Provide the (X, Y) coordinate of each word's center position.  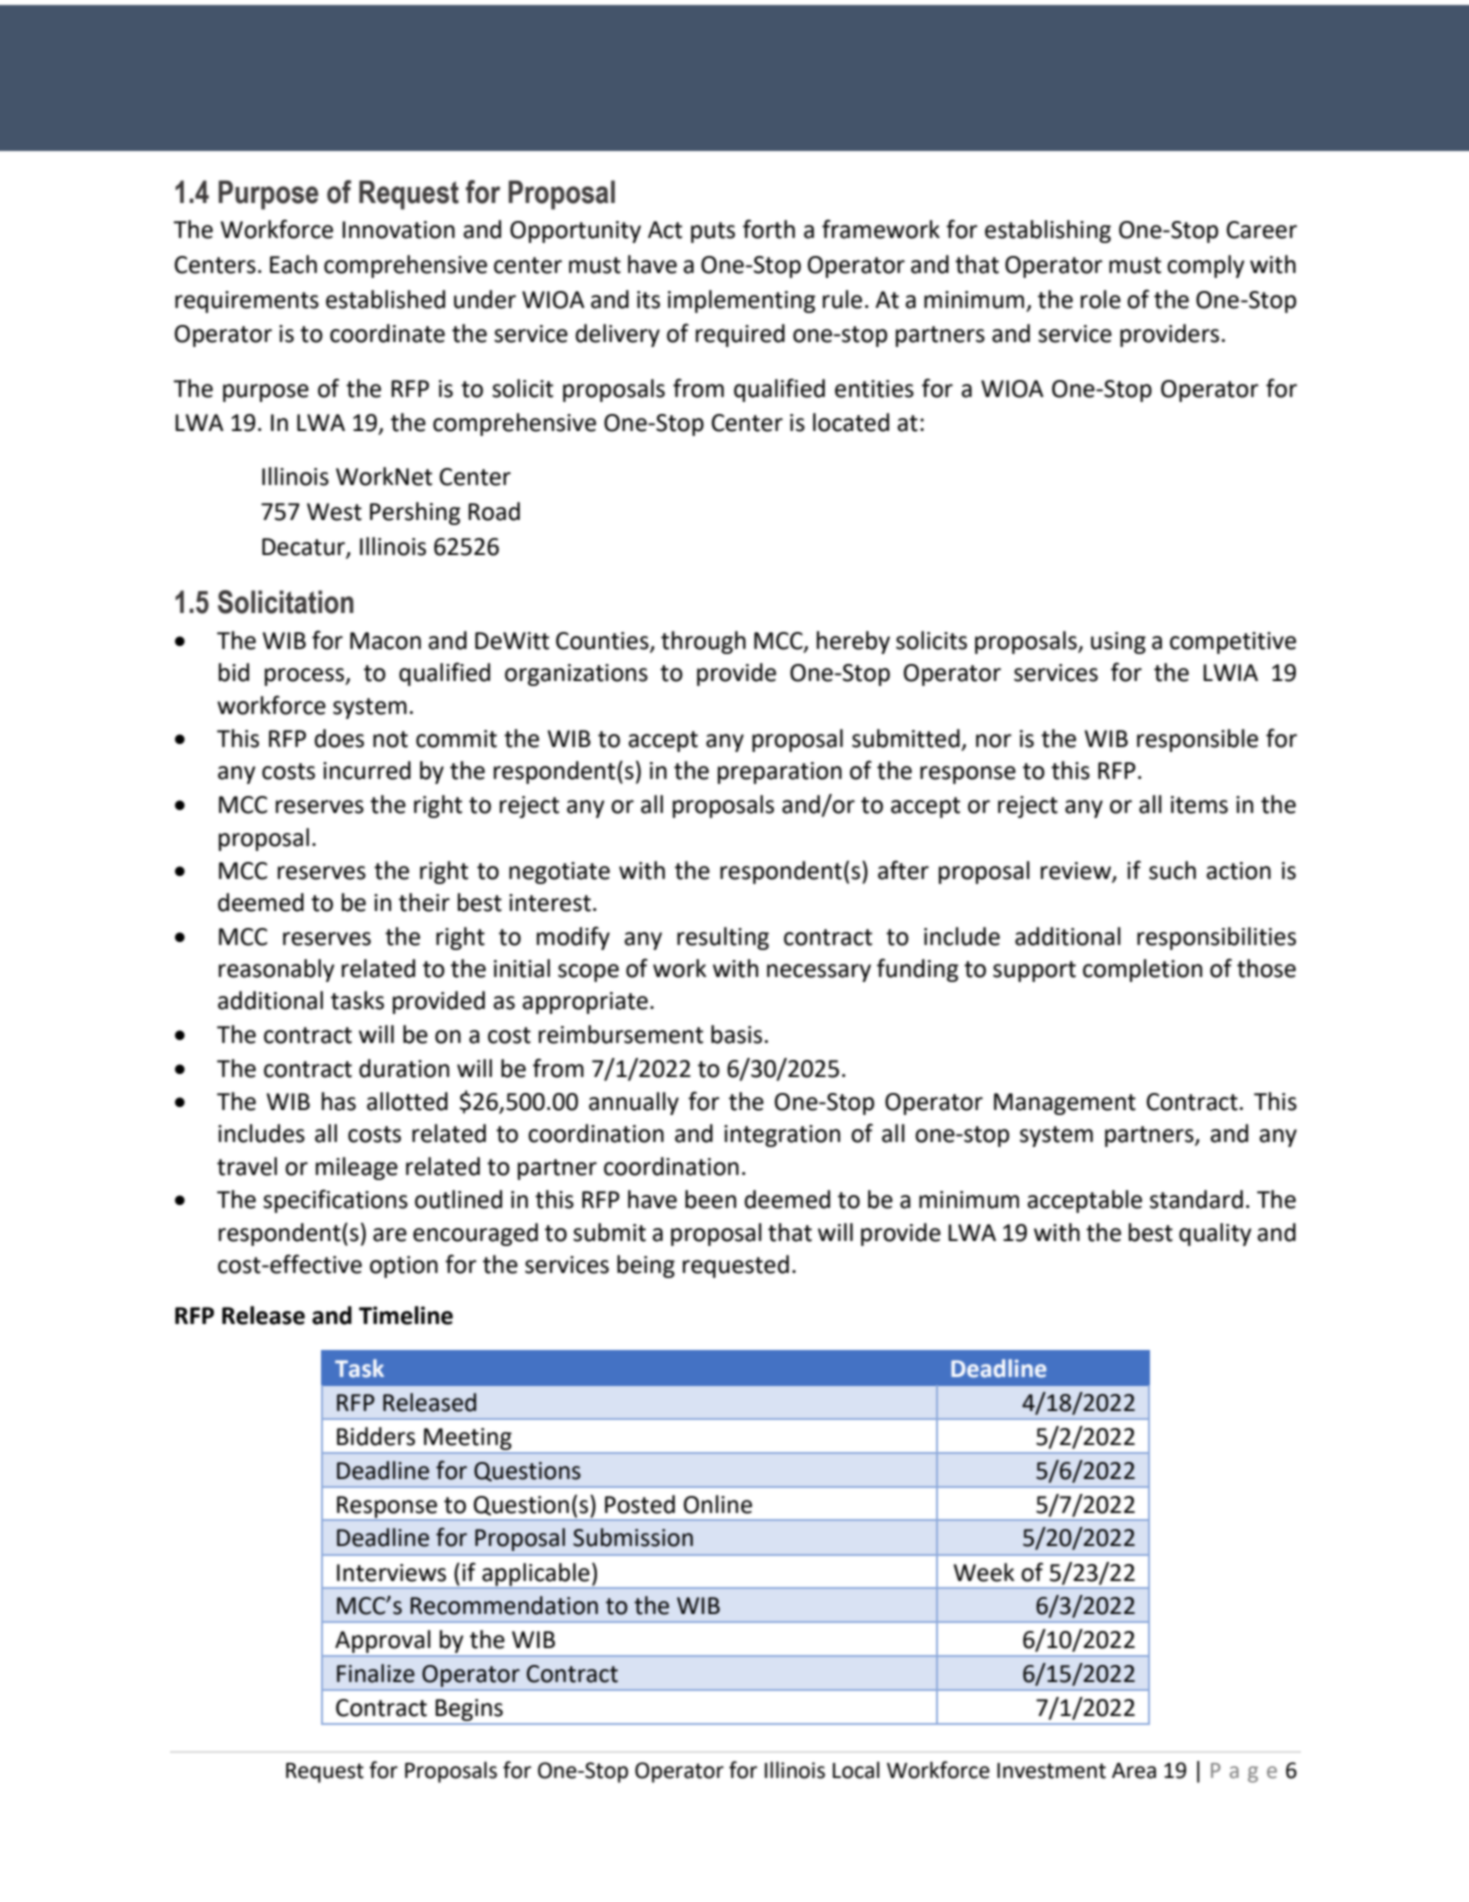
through (703, 642)
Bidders (376, 1436)
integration (782, 1136)
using (1118, 643)
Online (718, 1504)
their (424, 902)
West (334, 512)
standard (1196, 1199)
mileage (357, 1168)
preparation (780, 773)
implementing (741, 301)
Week (984, 1572)
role (1101, 299)
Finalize (376, 1673)
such (1172, 870)
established (385, 299)
